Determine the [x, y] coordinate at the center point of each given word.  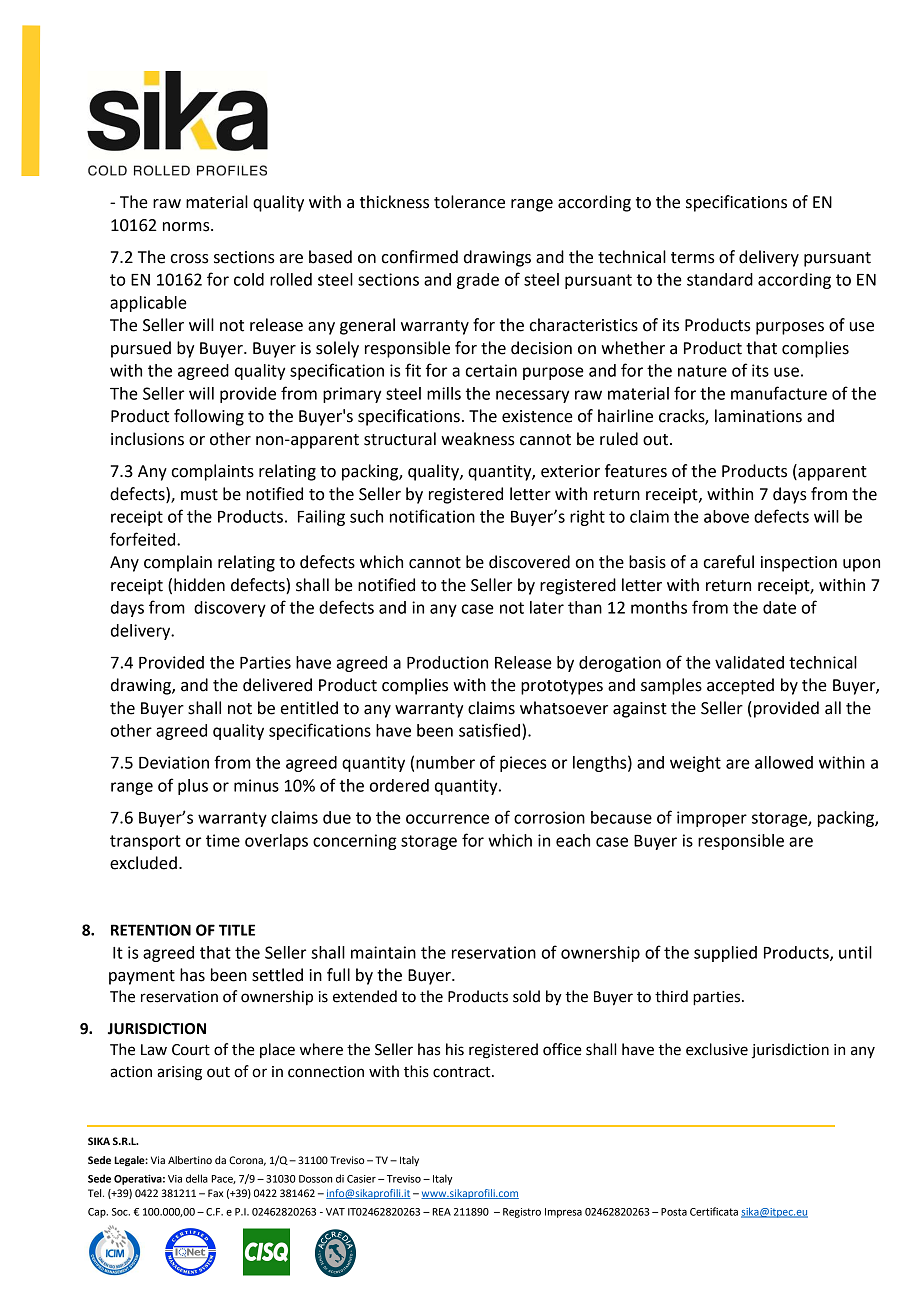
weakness [478, 439]
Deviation [174, 762]
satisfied [489, 730]
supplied [725, 954]
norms [187, 227]
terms [693, 258]
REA [441, 1212]
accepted [740, 686]
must [199, 495]
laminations [758, 416]
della [197, 1178]
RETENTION [151, 930]
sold [526, 996]
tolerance [469, 202]
